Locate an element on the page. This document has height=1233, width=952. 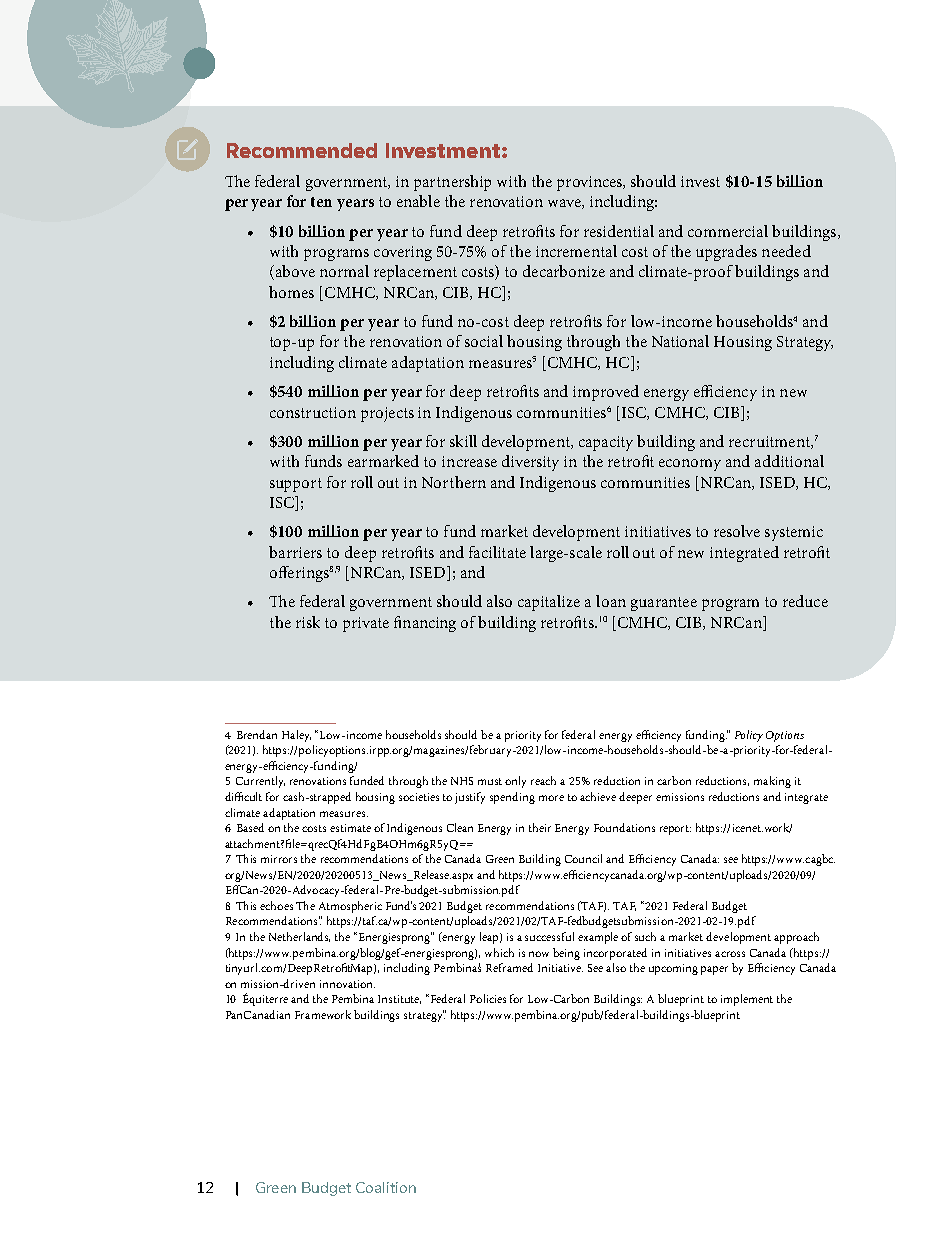
Recommended is located at coordinates (302, 150).
